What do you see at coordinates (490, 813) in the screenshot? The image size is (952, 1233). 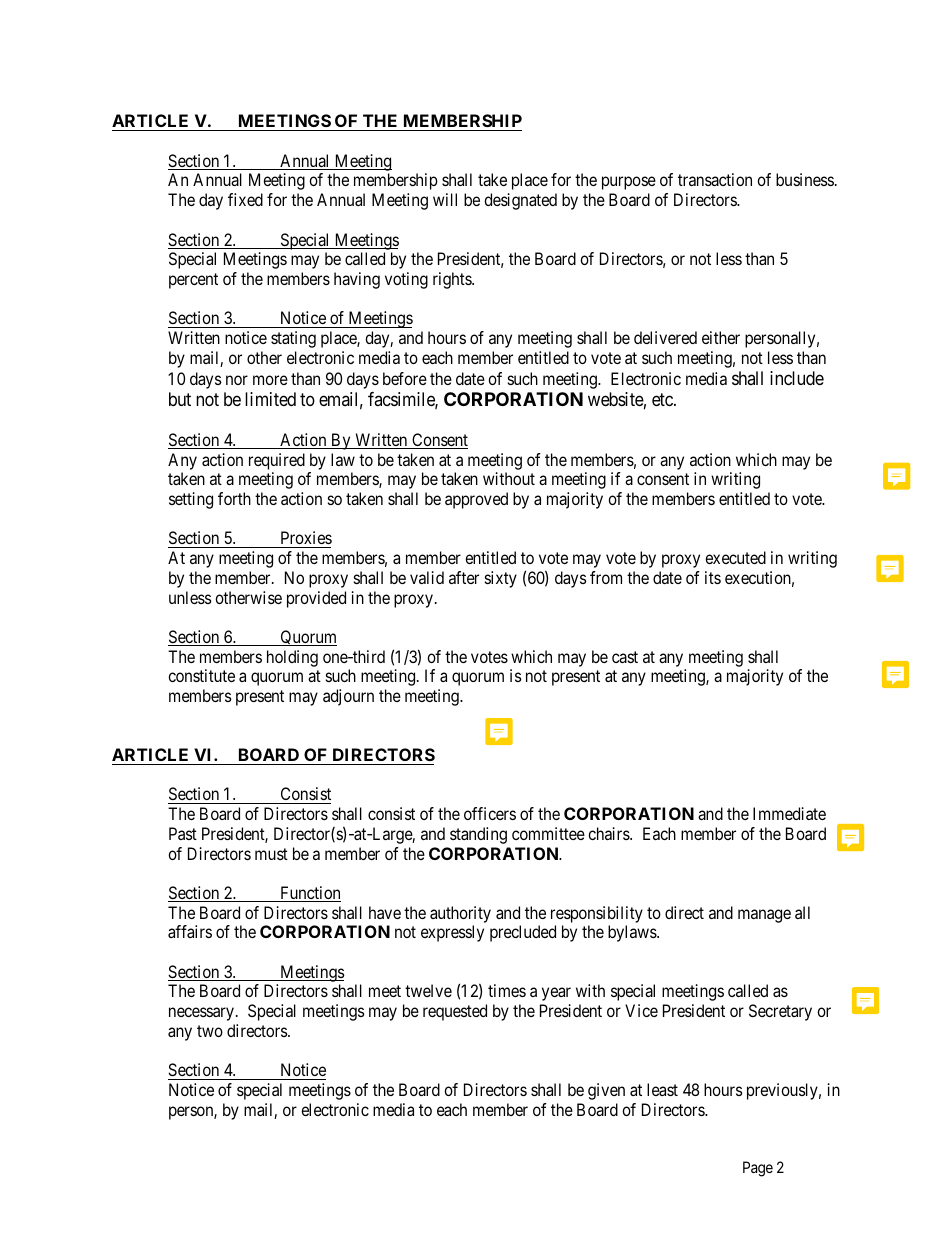 I see `officers` at bounding box center [490, 813].
